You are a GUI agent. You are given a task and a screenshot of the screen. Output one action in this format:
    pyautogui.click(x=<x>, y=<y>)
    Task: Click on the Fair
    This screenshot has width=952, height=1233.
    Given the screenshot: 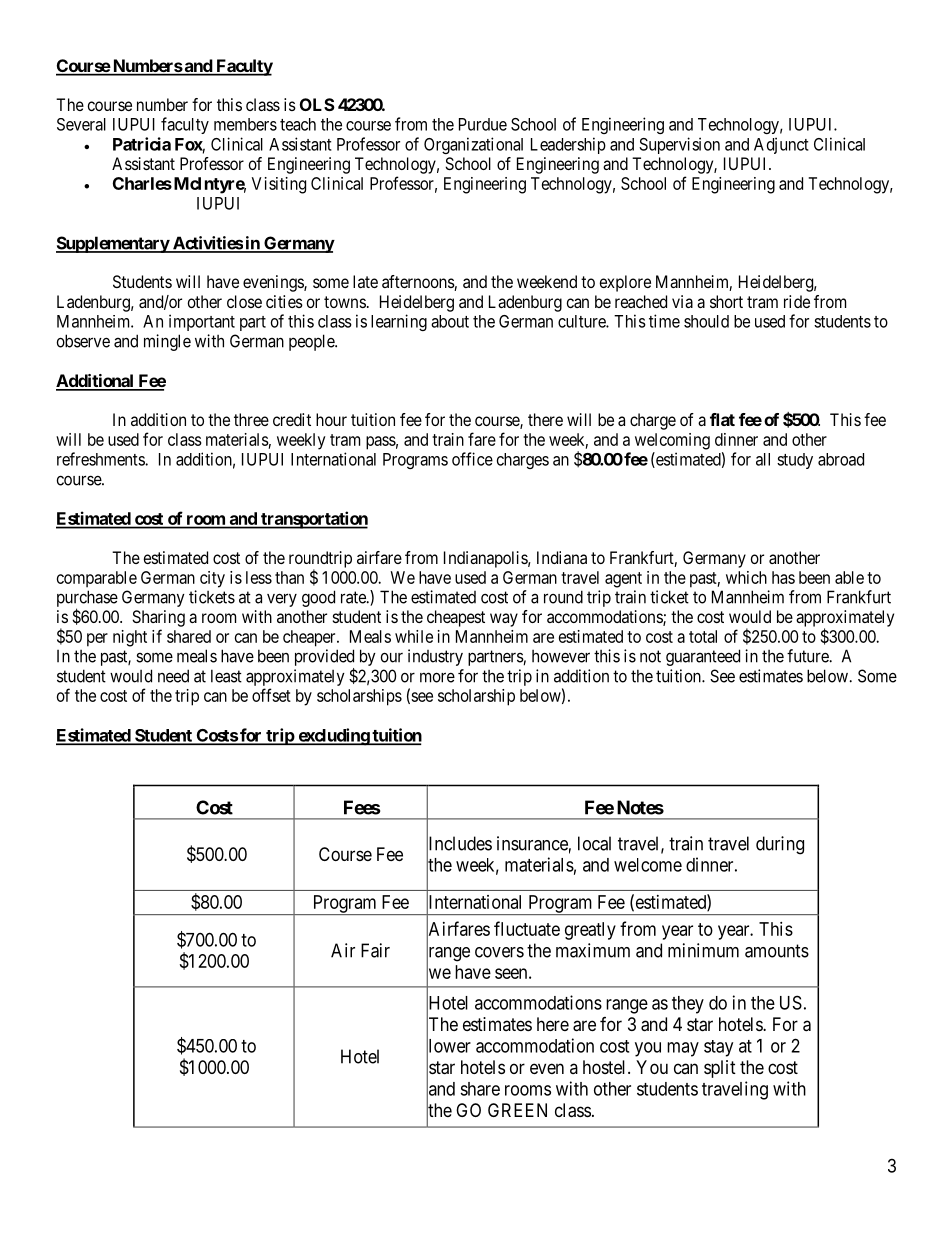 What is the action you would take?
    pyautogui.click(x=375, y=950)
